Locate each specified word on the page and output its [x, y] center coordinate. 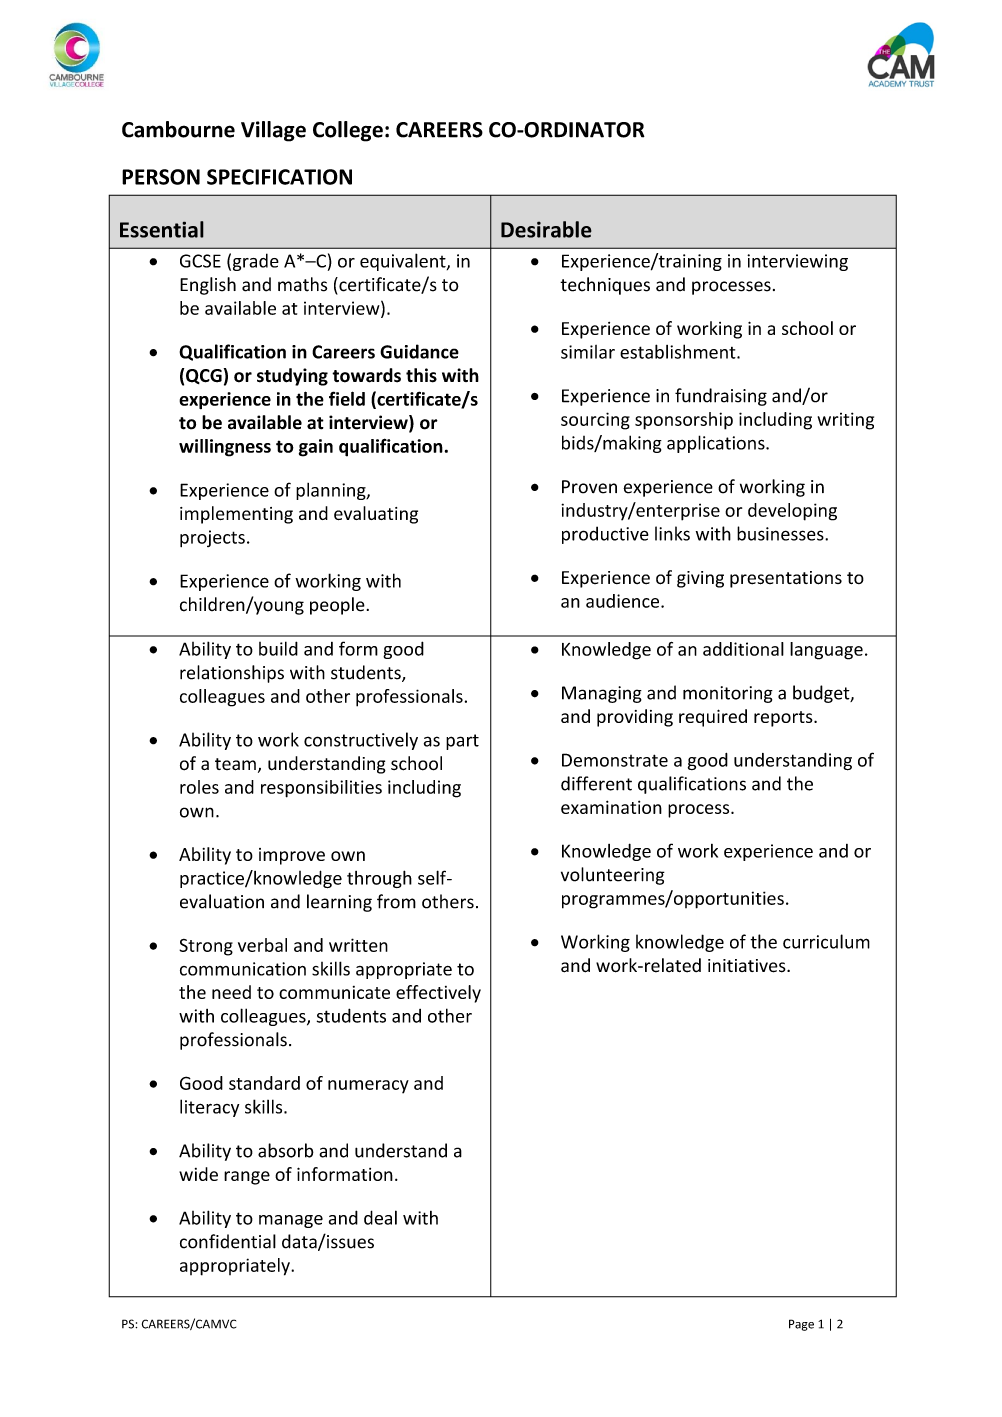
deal [380, 1217]
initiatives [748, 966]
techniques [605, 286]
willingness [225, 448]
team [235, 764]
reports [784, 719]
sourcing [595, 421]
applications [717, 444]
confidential [228, 1241]
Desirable [546, 229]
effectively [438, 994]
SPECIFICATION [279, 177]
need [231, 992]
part [462, 742]
